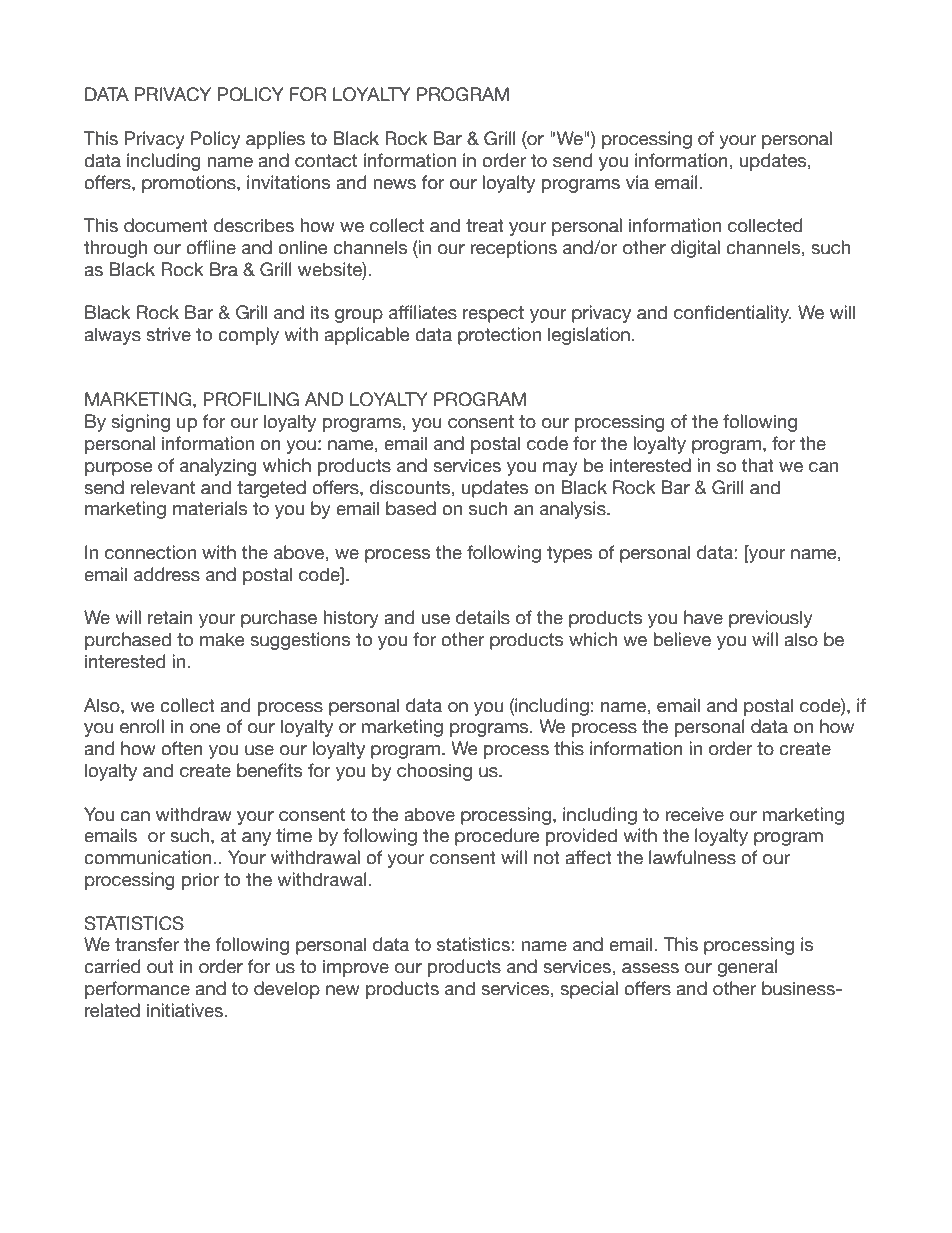 This image has width=952, height=1233. Describe the element at coordinates (167, 574) in the image. I see `address` at that location.
